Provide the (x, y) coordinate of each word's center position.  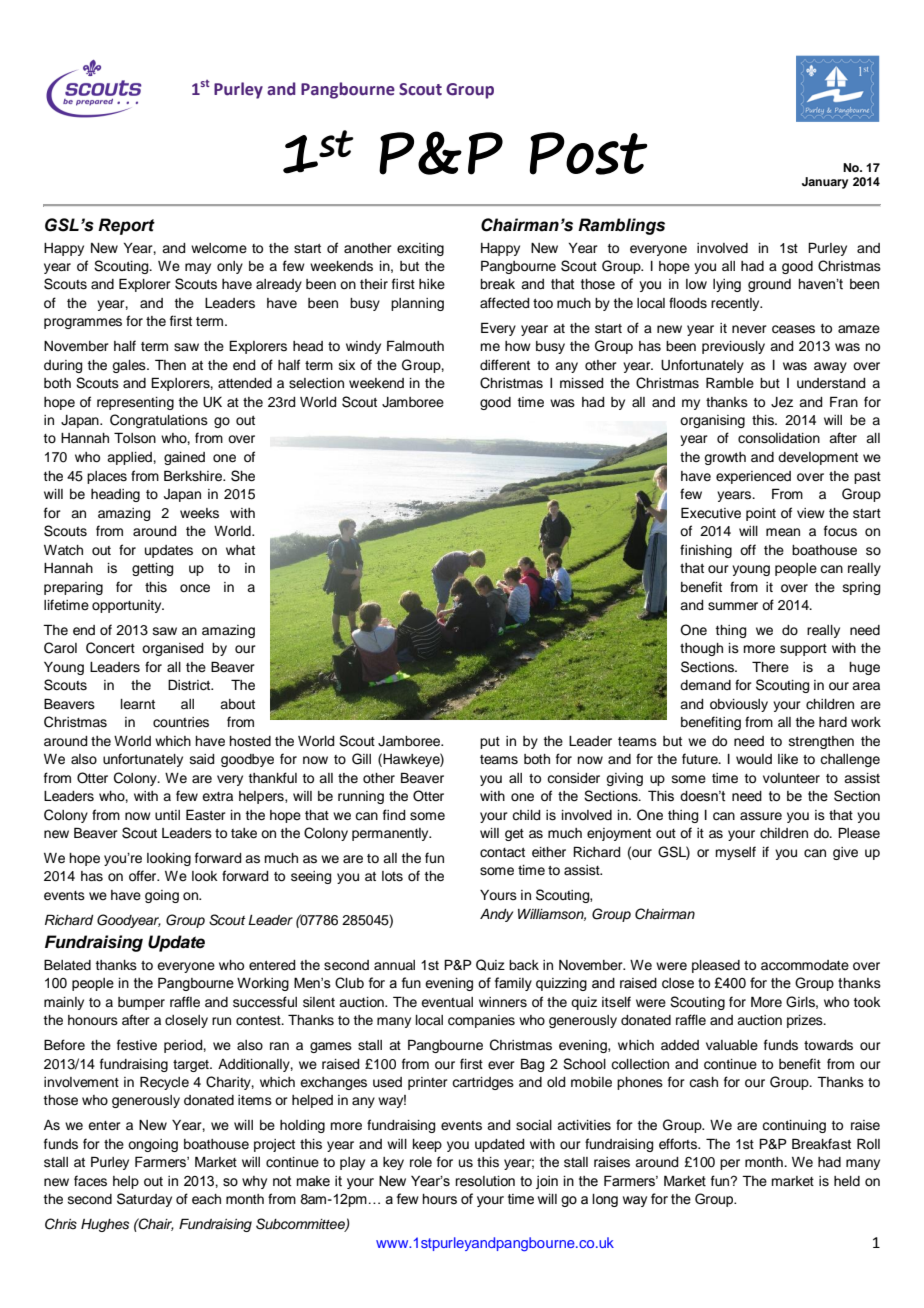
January (825, 183)
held (847, 1181)
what (240, 550)
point (761, 514)
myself (735, 853)
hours (440, 1199)
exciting (420, 249)
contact (502, 853)
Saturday (144, 1200)
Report (126, 226)
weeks (199, 513)
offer (144, 876)
